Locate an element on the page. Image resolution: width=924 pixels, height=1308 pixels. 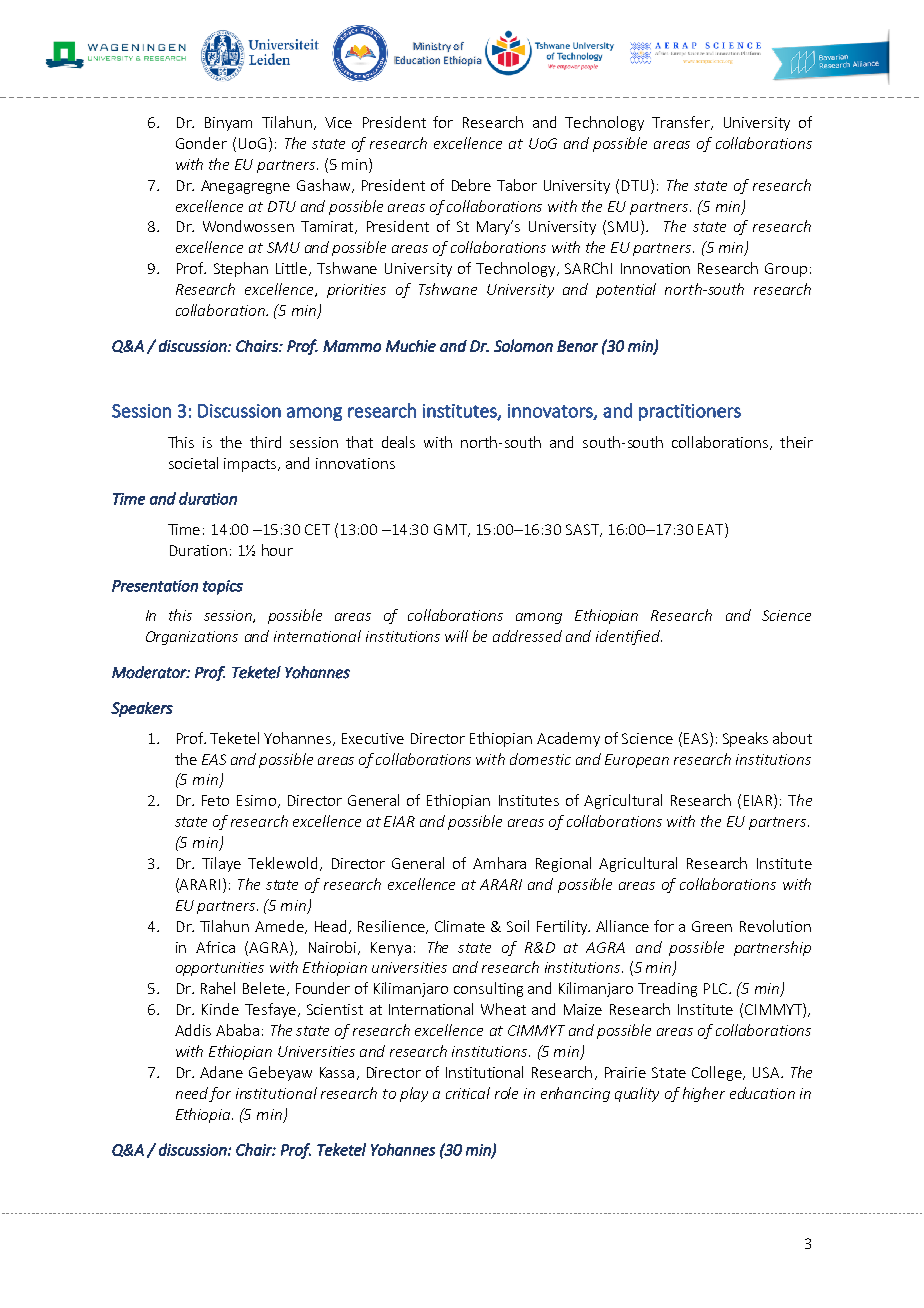
deals is located at coordinates (398, 442).
